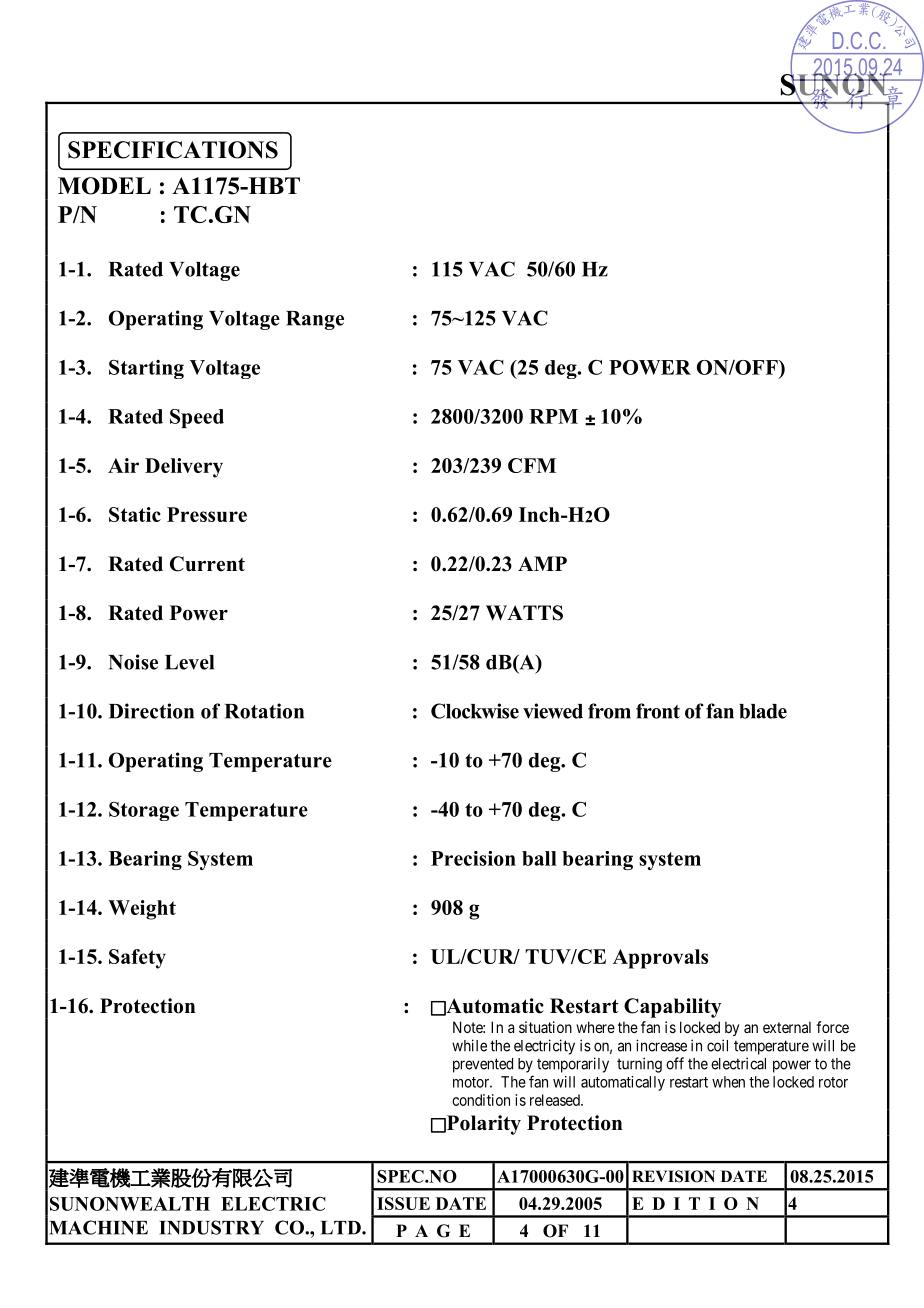 This document has height=1308, width=924. I want to click on Clockwise, so click(475, 711).
